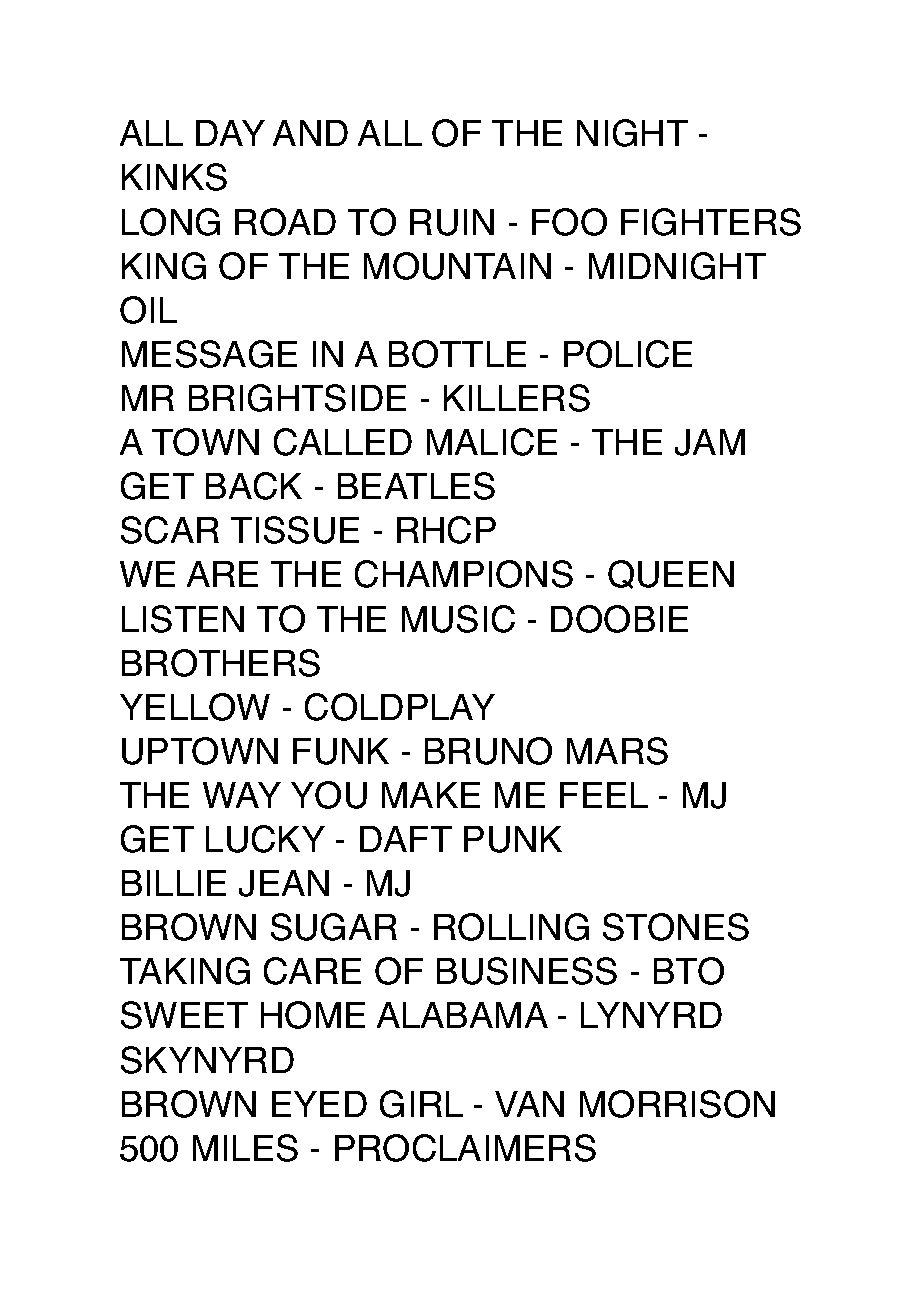  I want to click on WAY, so click(242, 795).
